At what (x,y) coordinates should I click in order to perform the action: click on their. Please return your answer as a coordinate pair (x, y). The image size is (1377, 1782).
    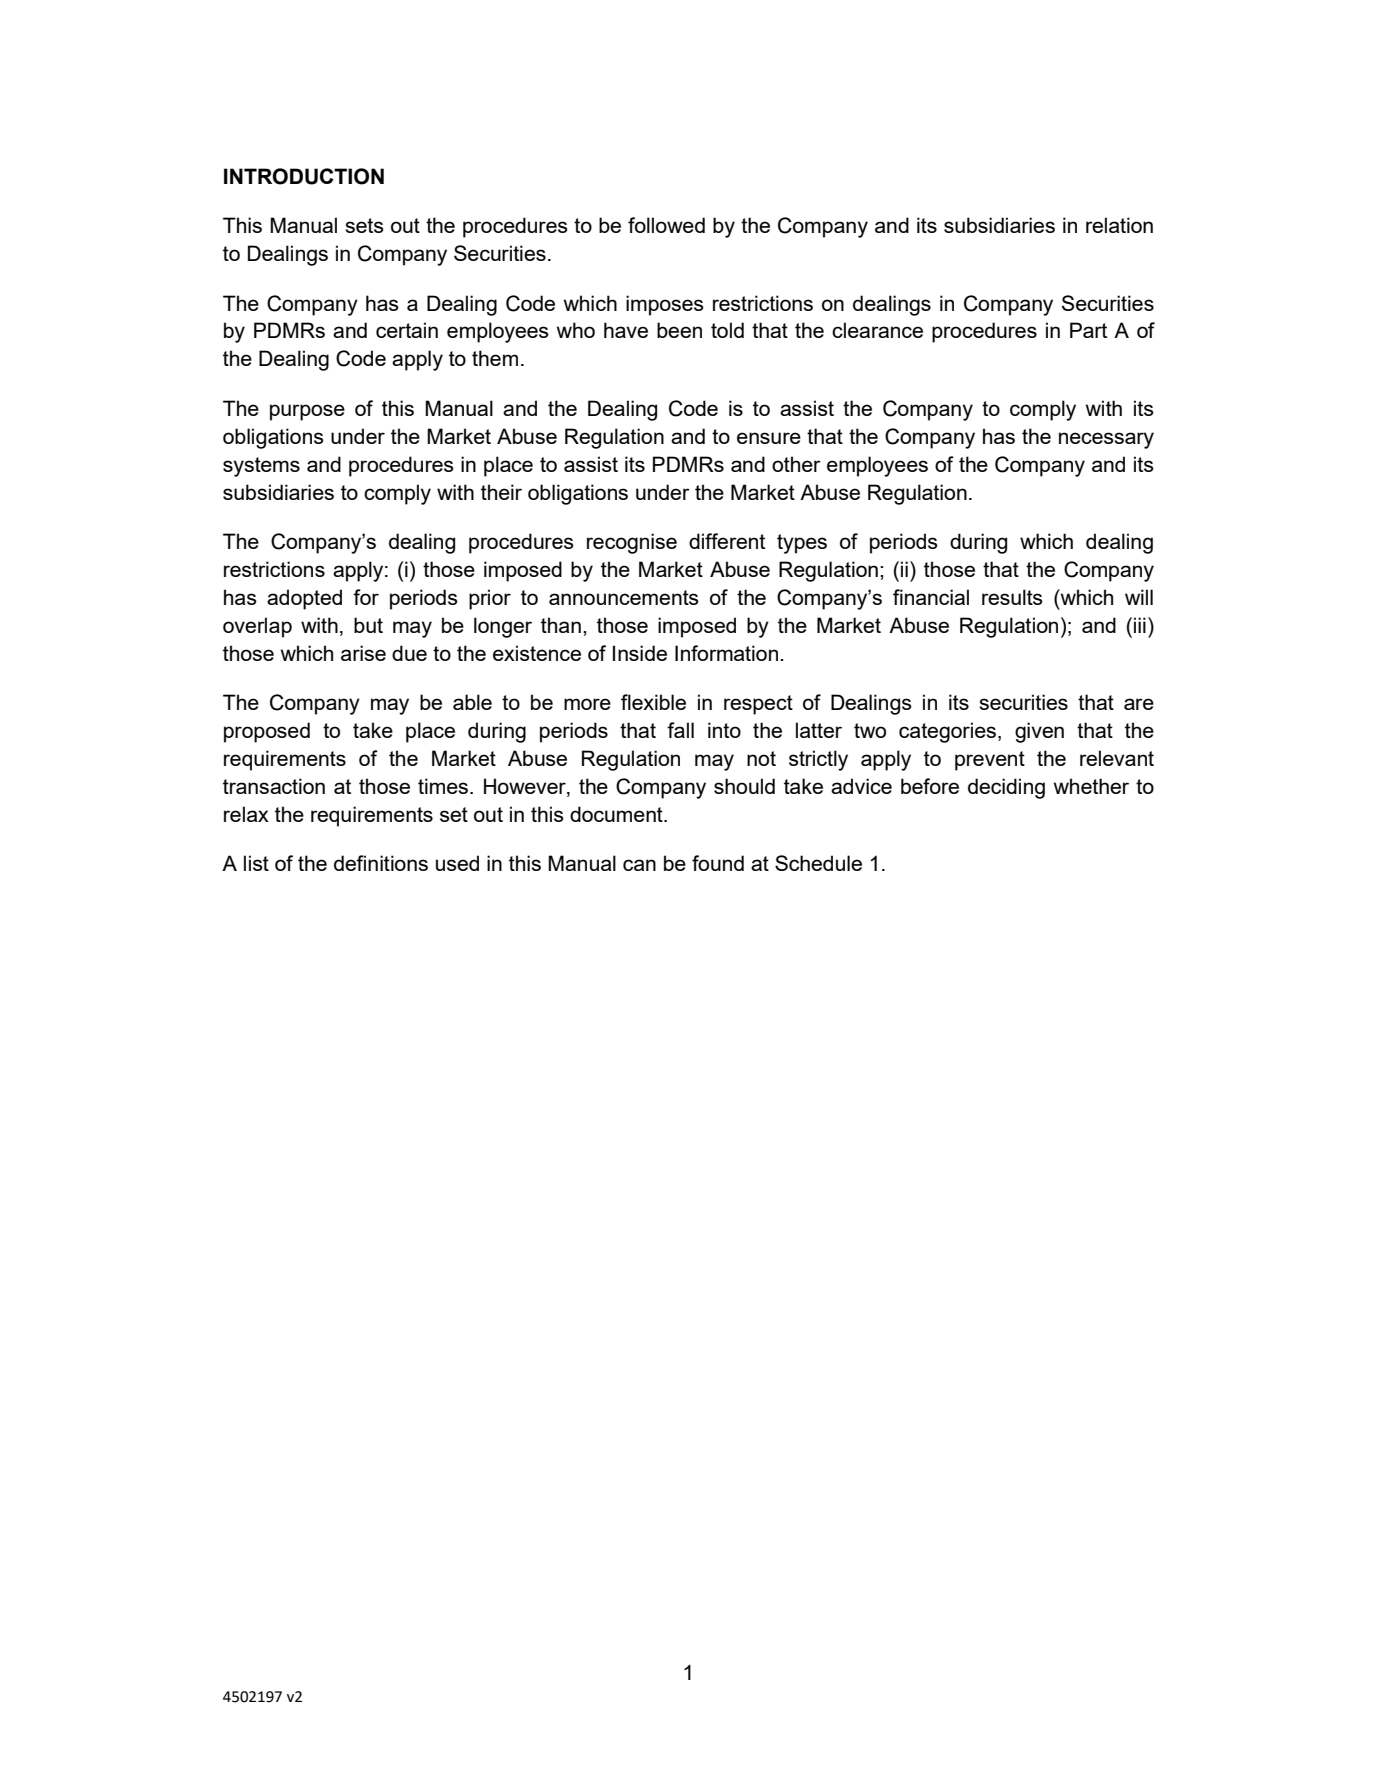
    Looking at the image, I should click on (501, 492).
